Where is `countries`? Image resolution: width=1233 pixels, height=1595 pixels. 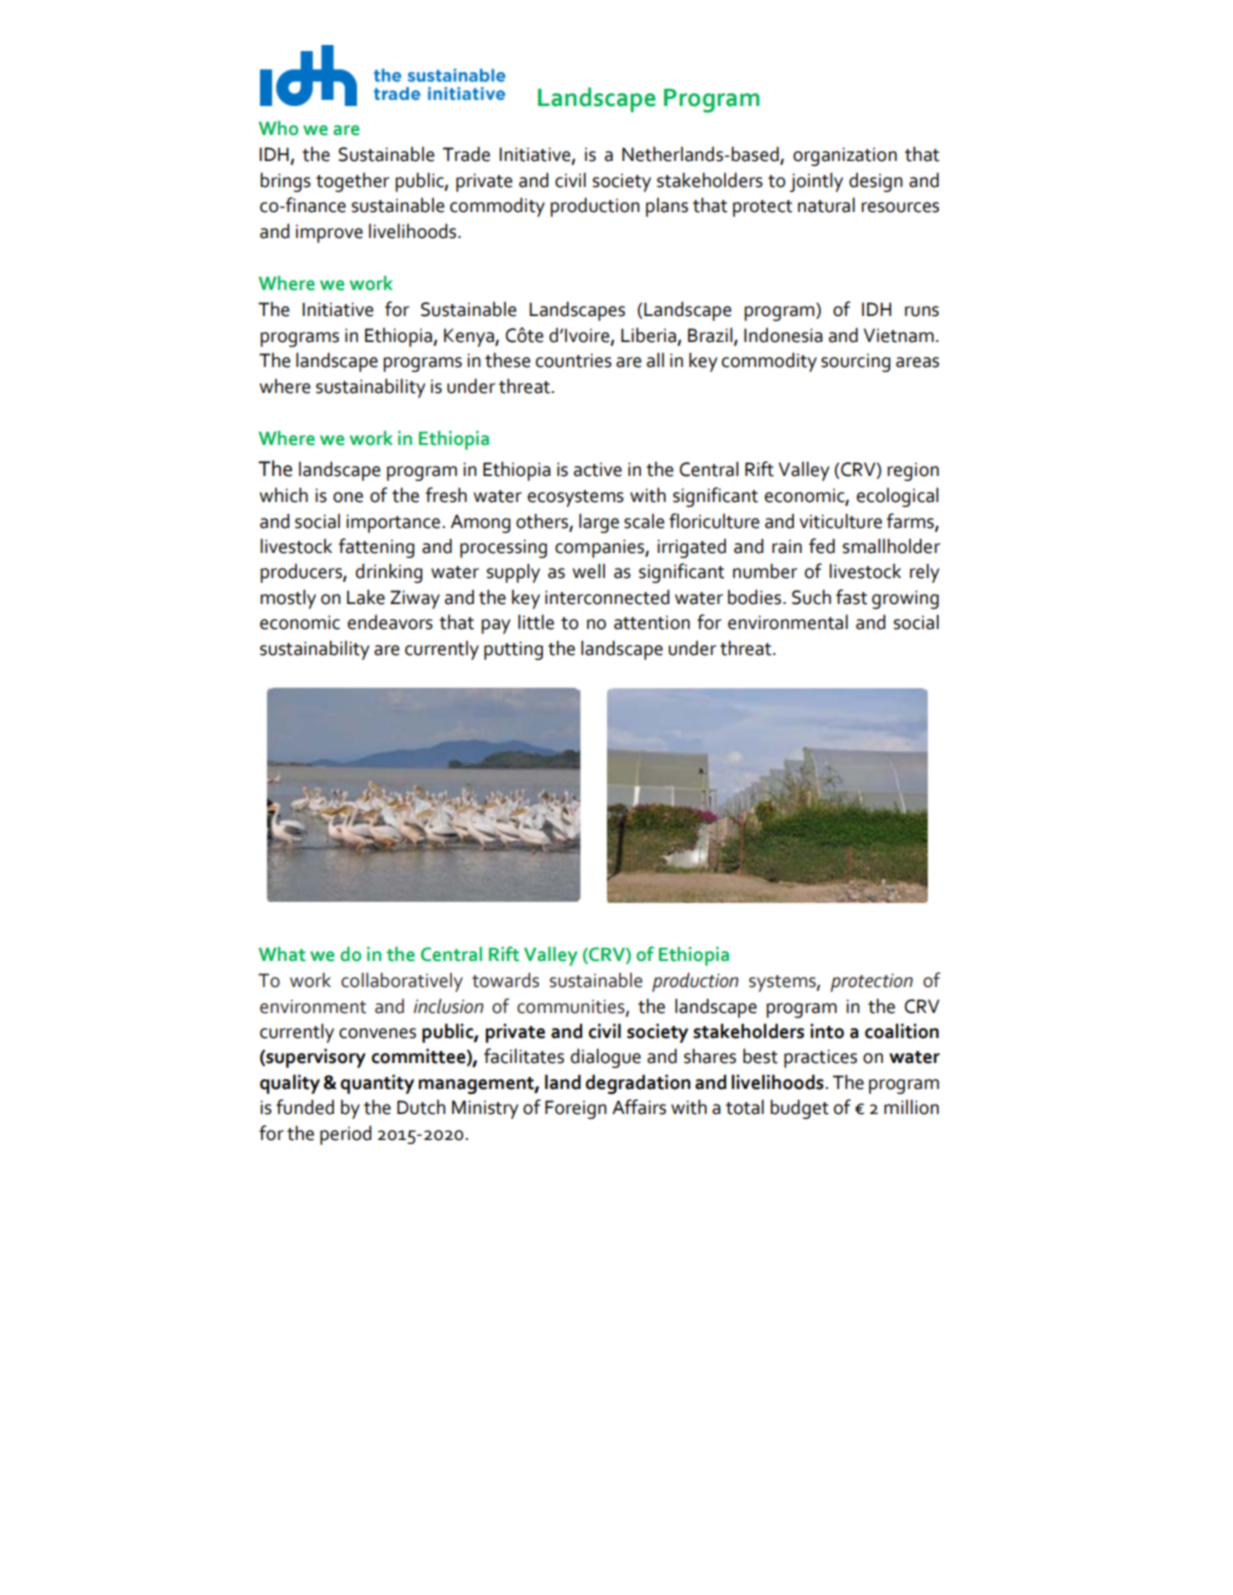 countries is located at coordinates (574, 360).
